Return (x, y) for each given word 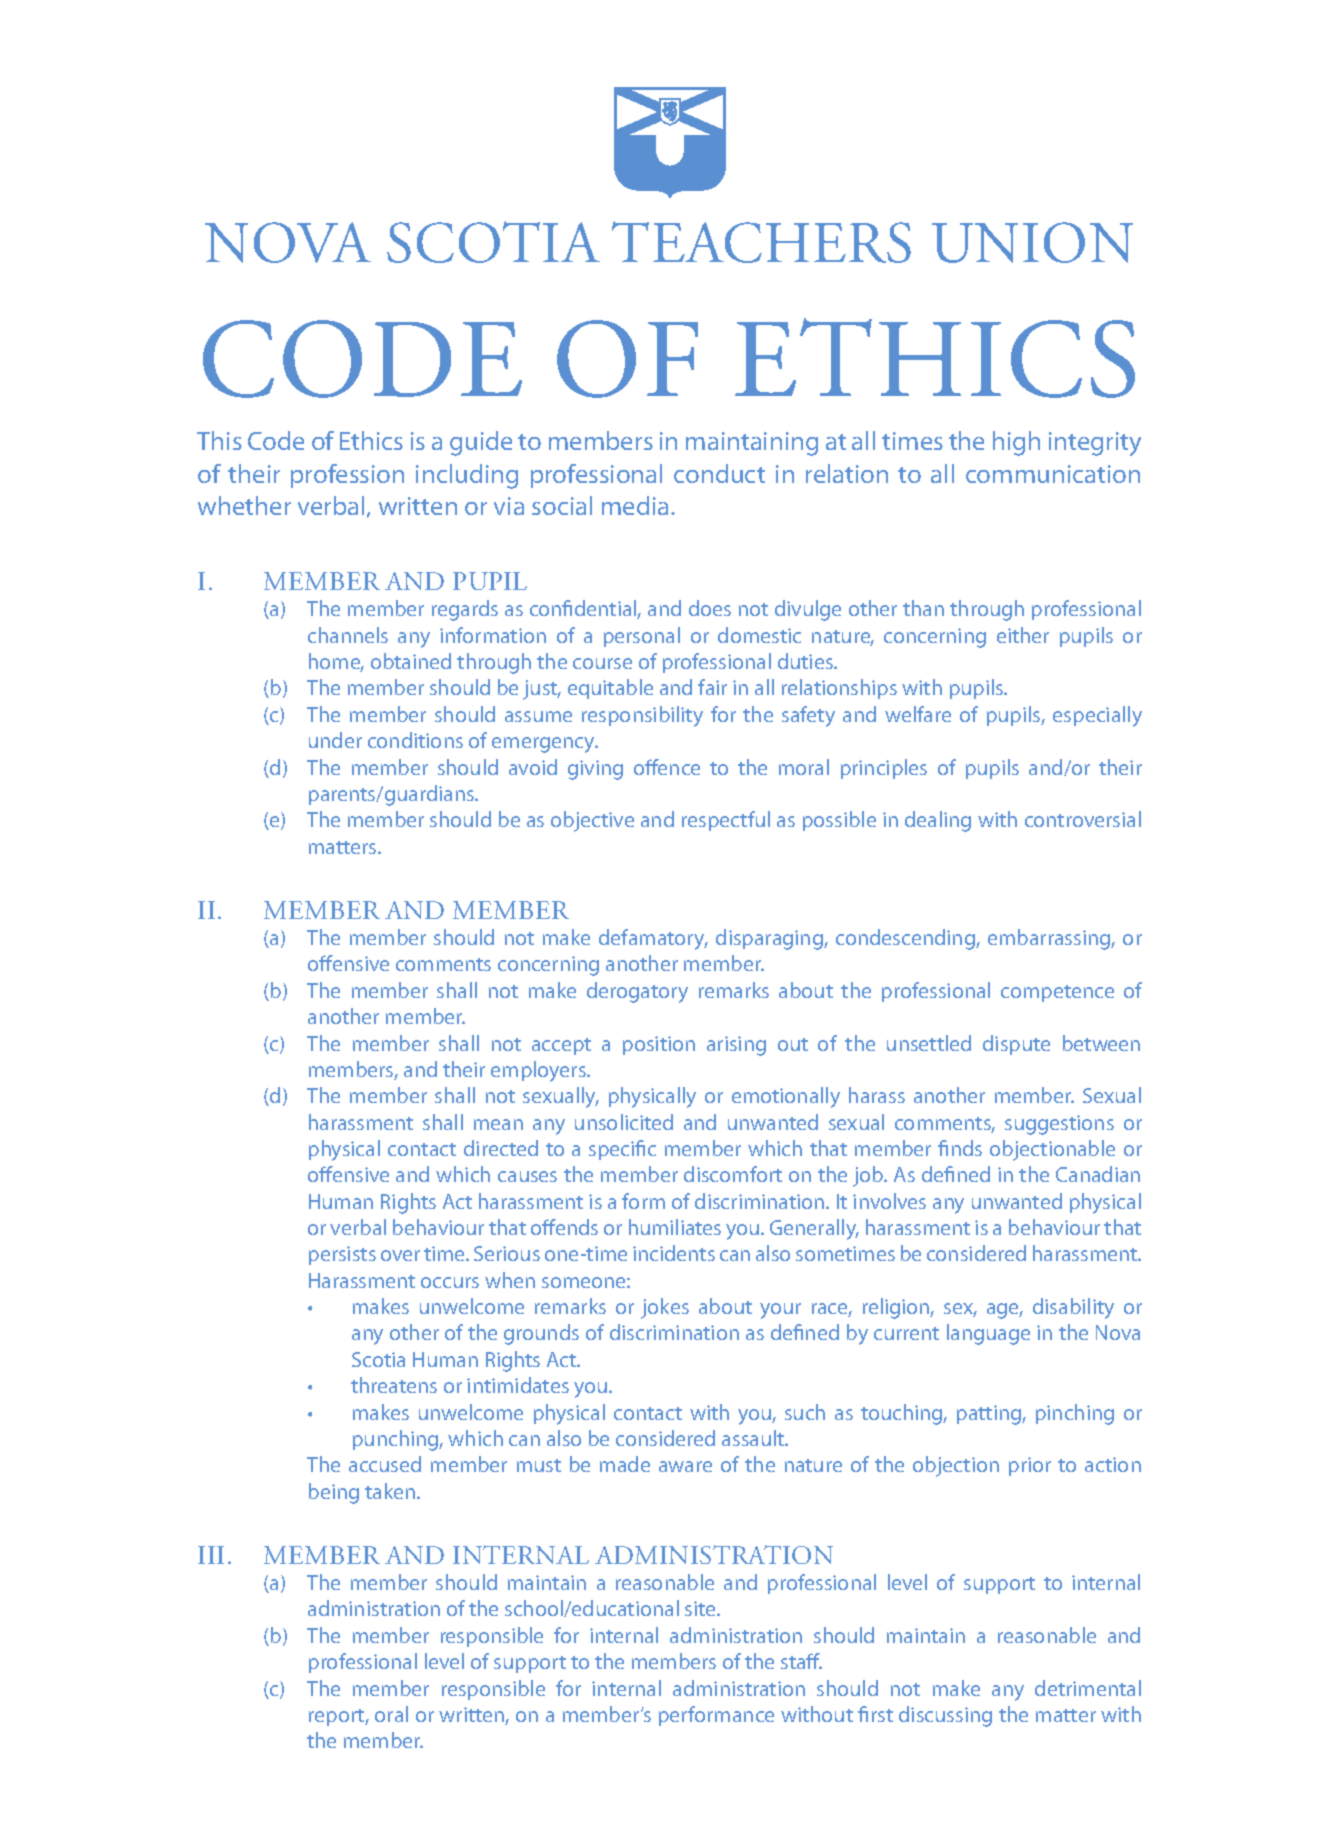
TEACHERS (761, 242)
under (335, 740)
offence (667, 767)
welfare (918, 714)
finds (960, 1148)
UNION (1032, 242)
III (211, 1555)
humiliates (675, 1227)
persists (342, 1255)
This (219, 440)
